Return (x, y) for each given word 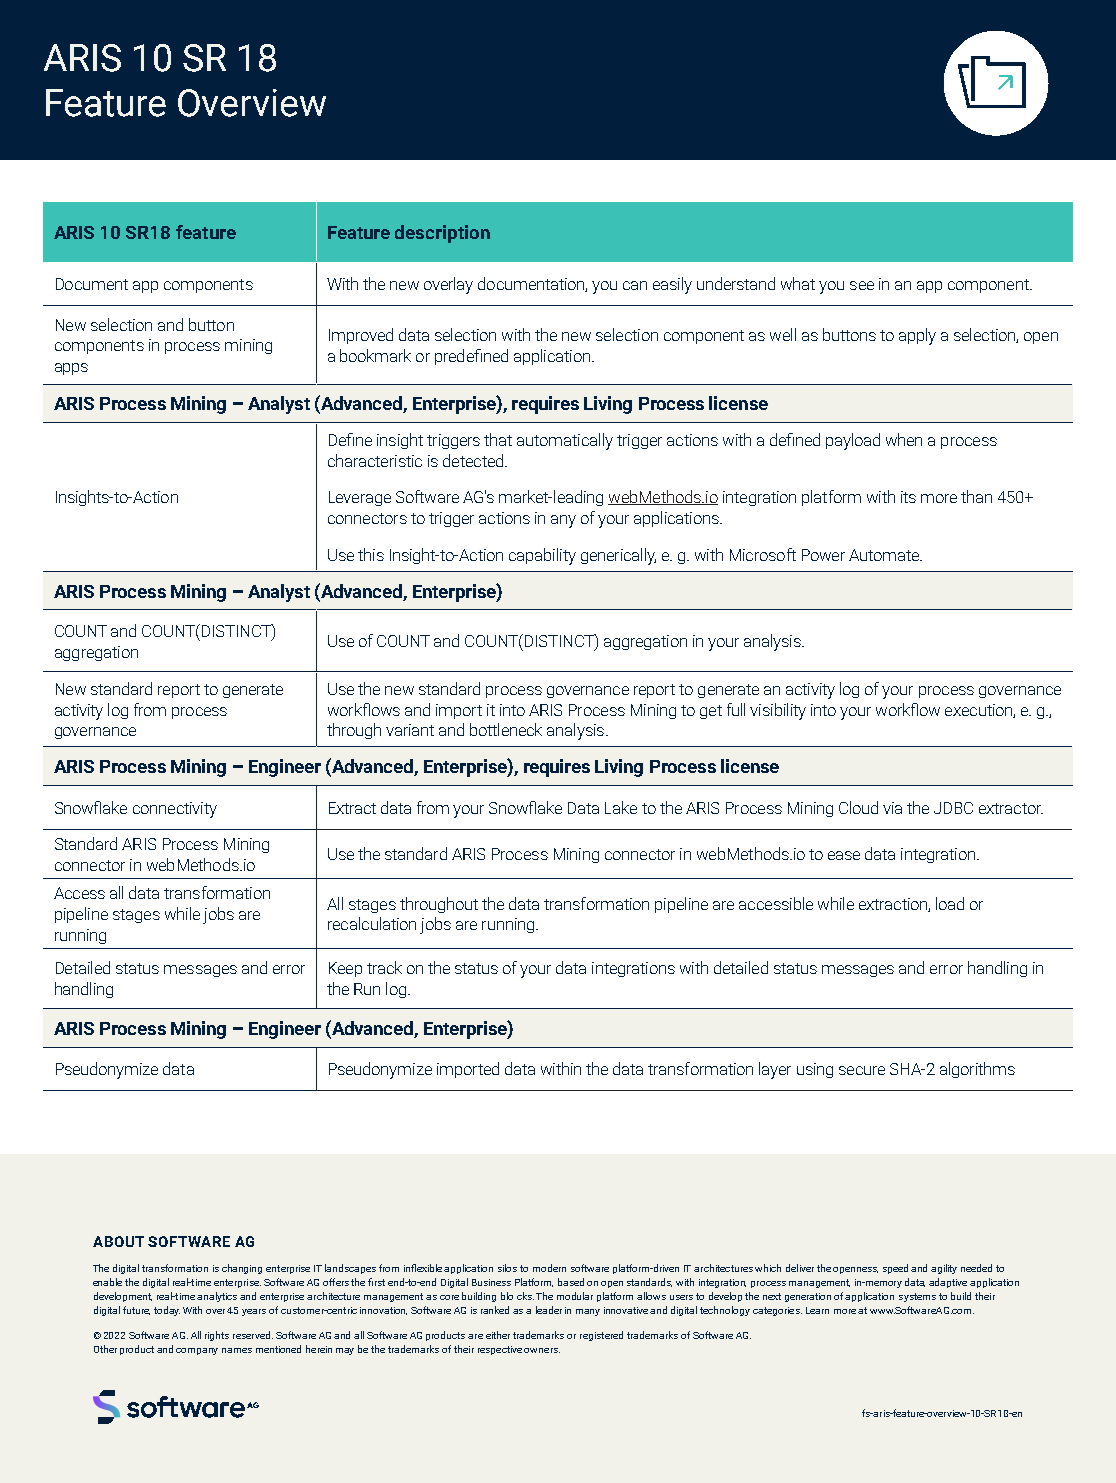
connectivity (175, 810)
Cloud (858, 807)
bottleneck (506, 729)
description (442, 234)
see (862, 285)
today (167, 1311)
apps (71, 369)
